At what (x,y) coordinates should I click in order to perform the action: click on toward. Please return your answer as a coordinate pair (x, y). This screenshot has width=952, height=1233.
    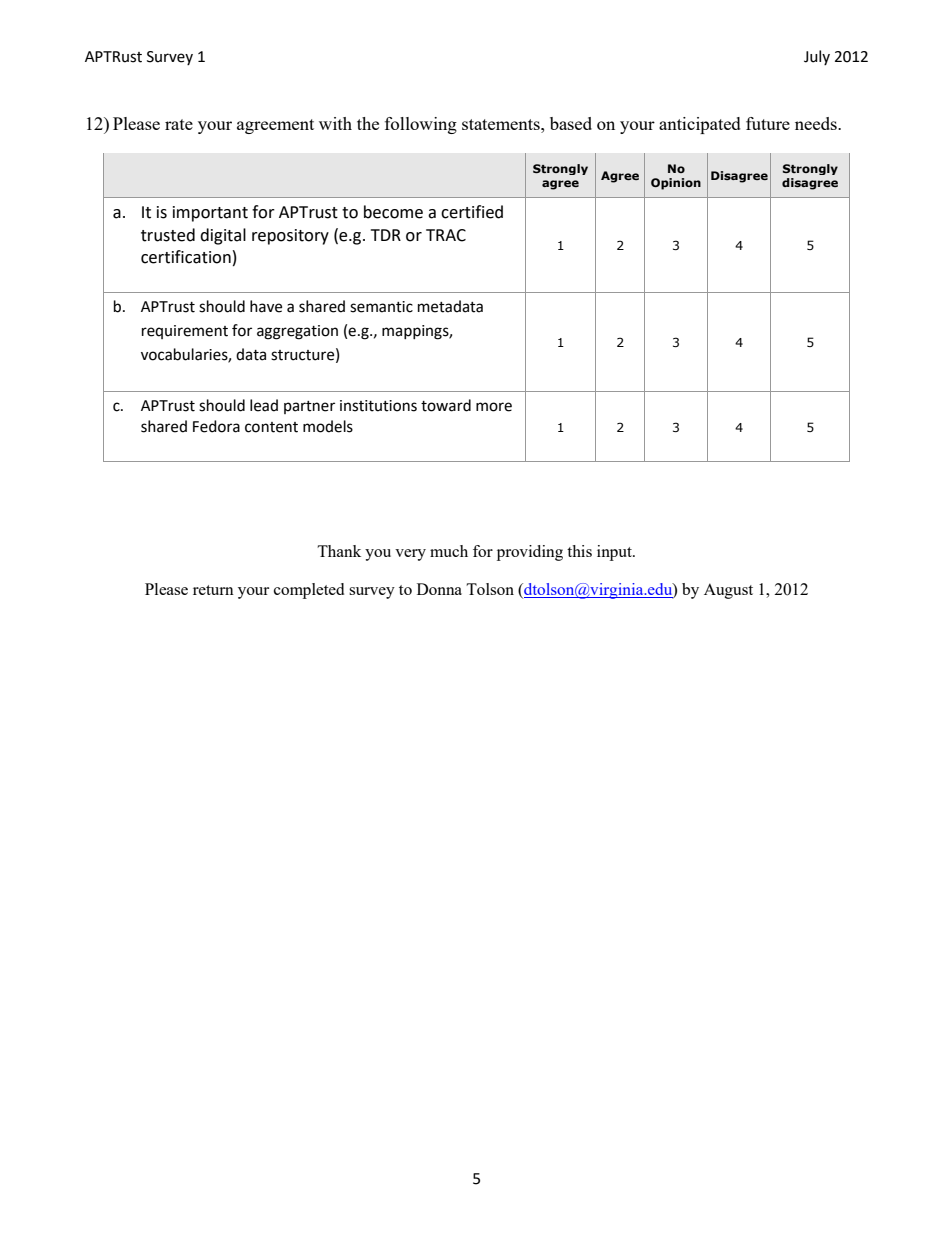
    Looking at the image, I should click on (446, 405).
